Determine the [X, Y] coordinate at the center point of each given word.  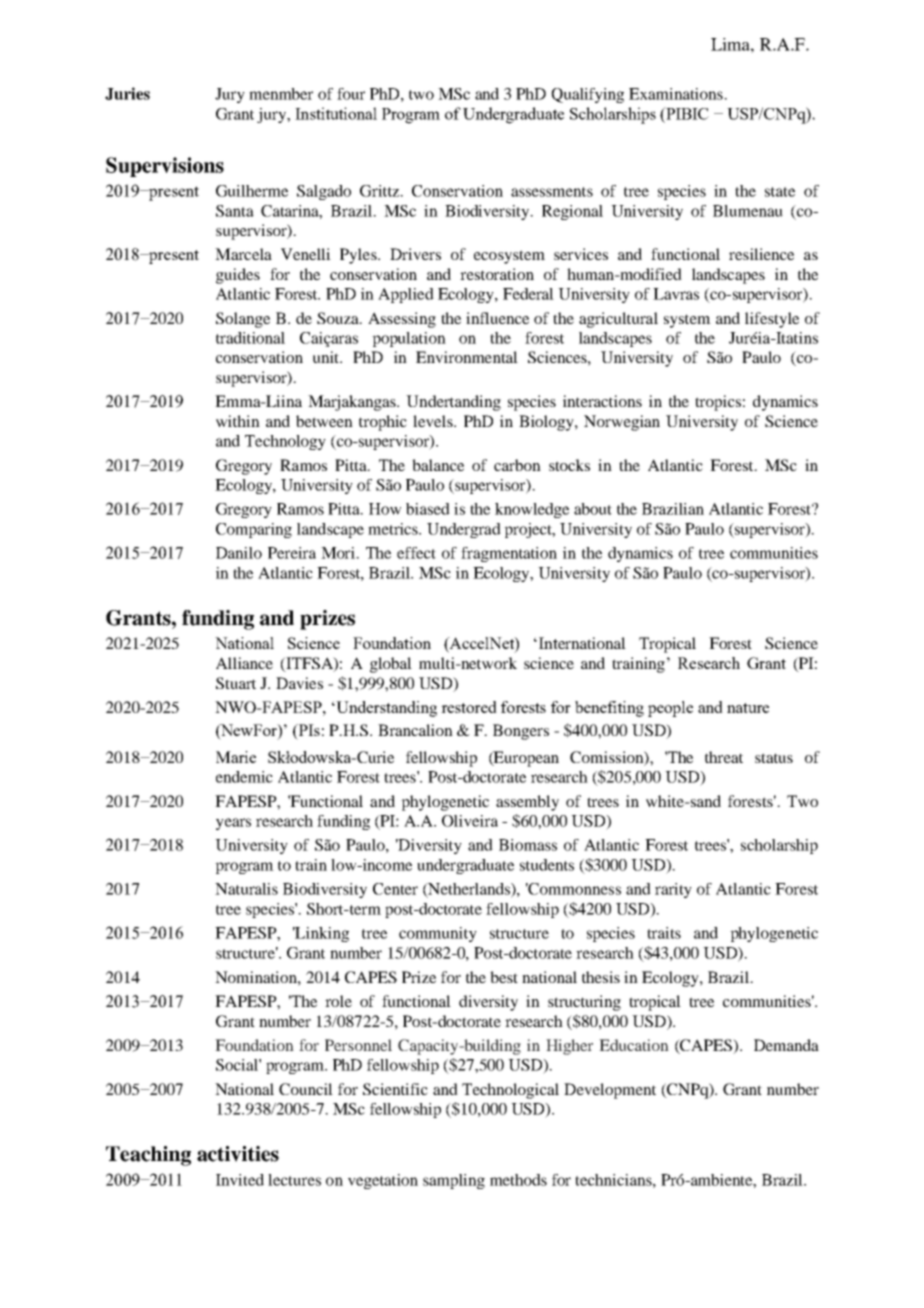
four [351, 94]
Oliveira [470, 821]
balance [438, 465]
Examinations [677, 94]
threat [724, 757]
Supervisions [165, 167]
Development [610, 1091]
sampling [454, 1181]
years [233, 824]
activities [238, 1154]
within [238, 421]
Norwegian [622, 423]
